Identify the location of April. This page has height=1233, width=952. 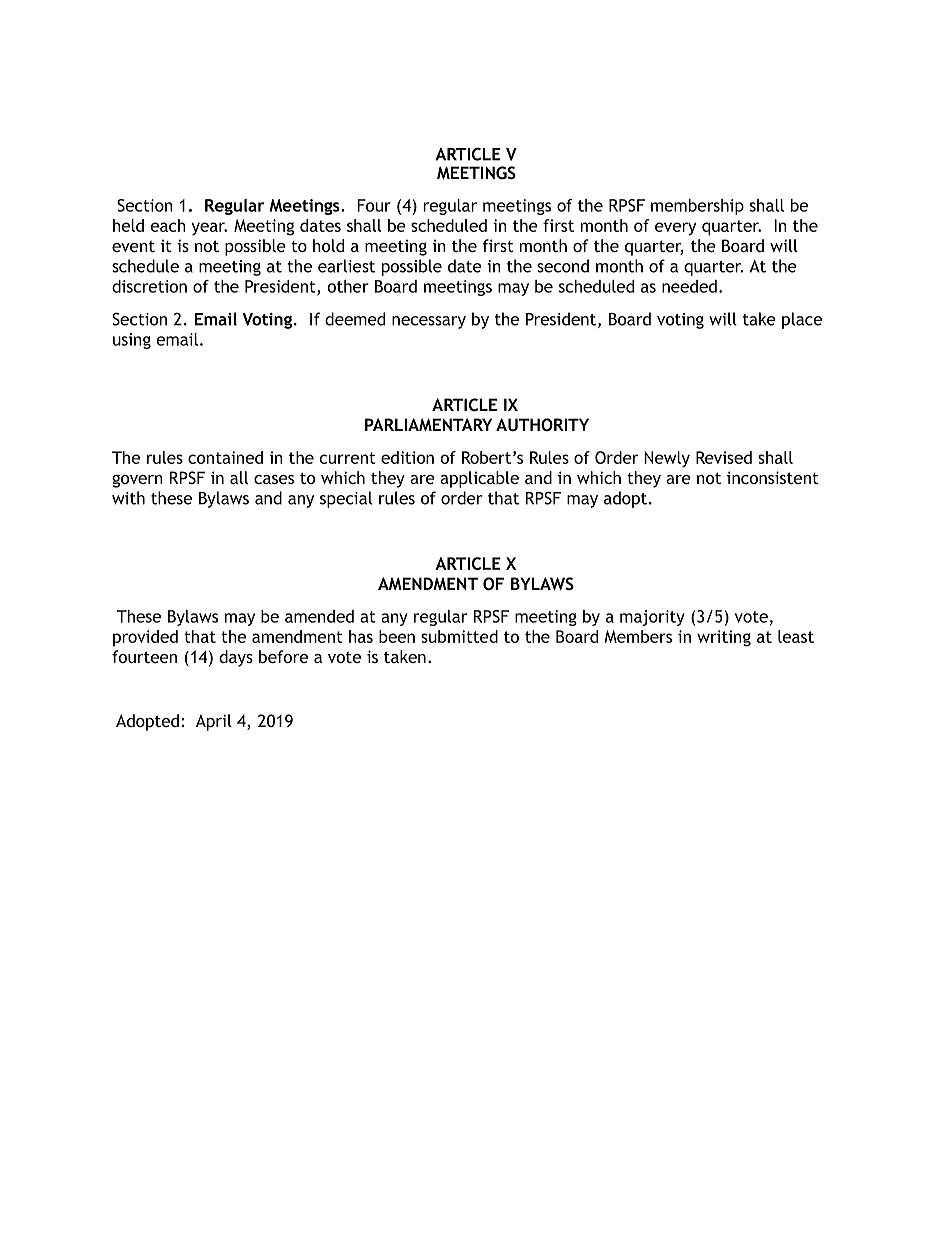
(214, 722).
